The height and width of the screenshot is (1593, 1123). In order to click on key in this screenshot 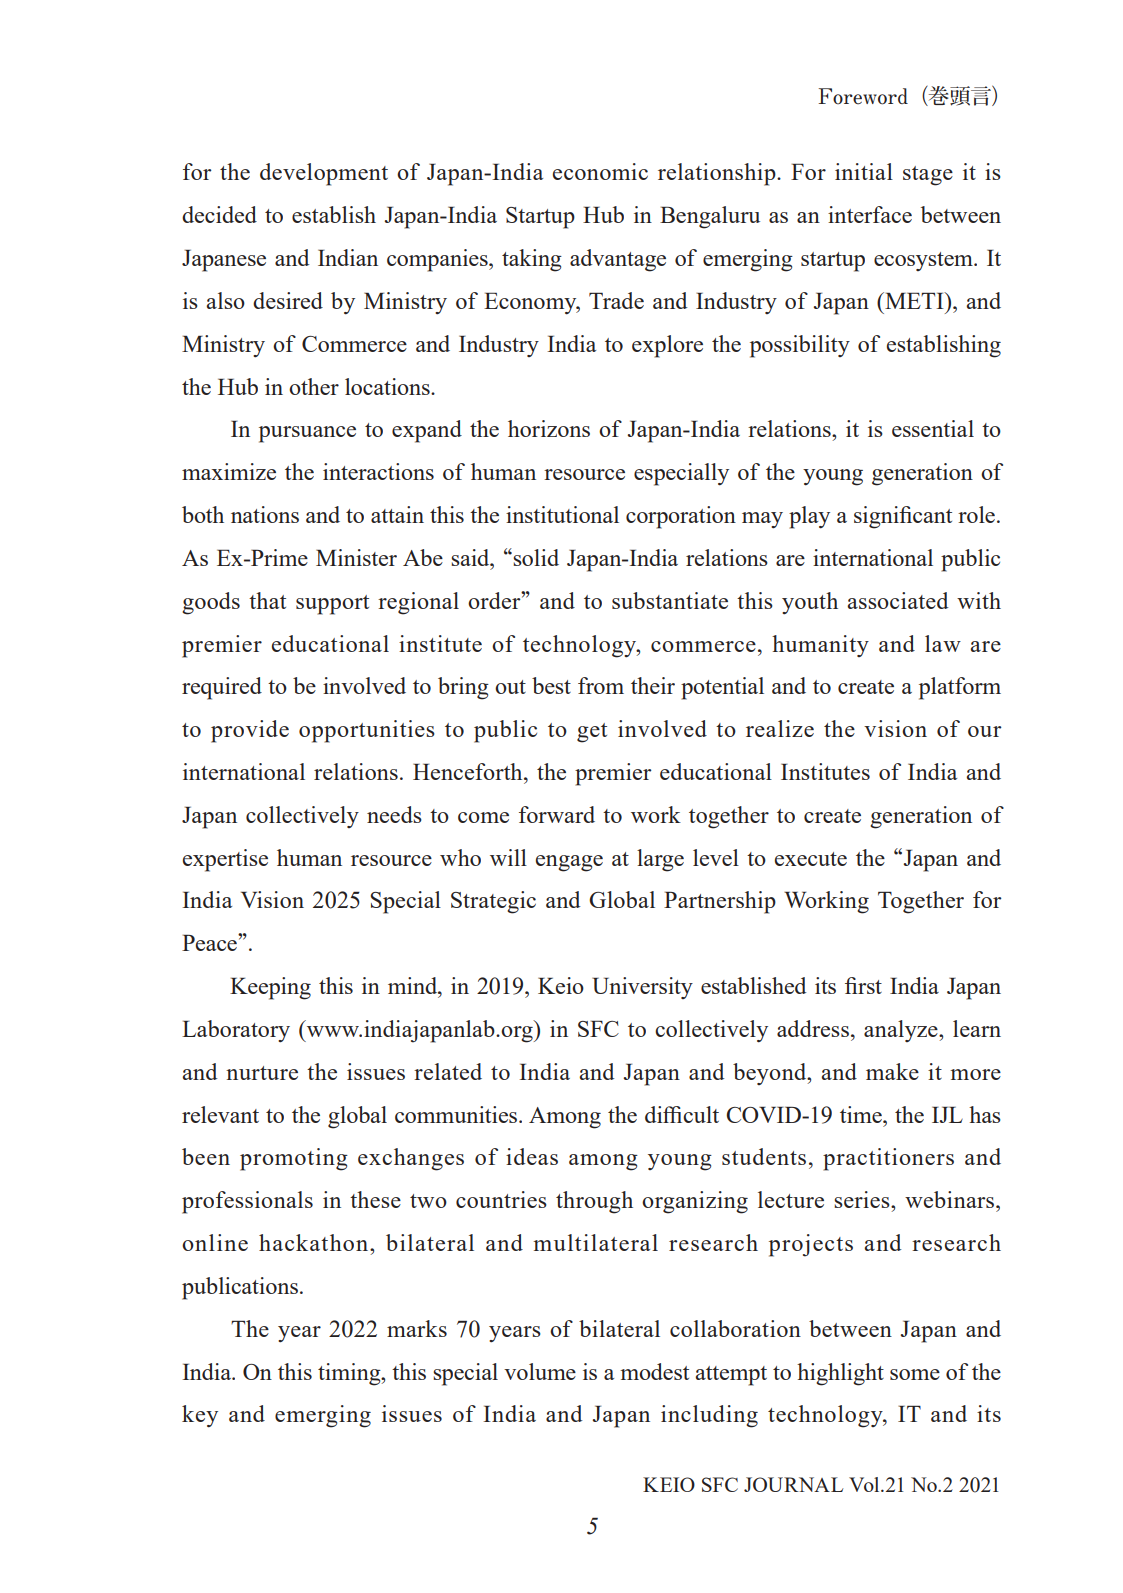, I will do `click(200, 1416)`.
